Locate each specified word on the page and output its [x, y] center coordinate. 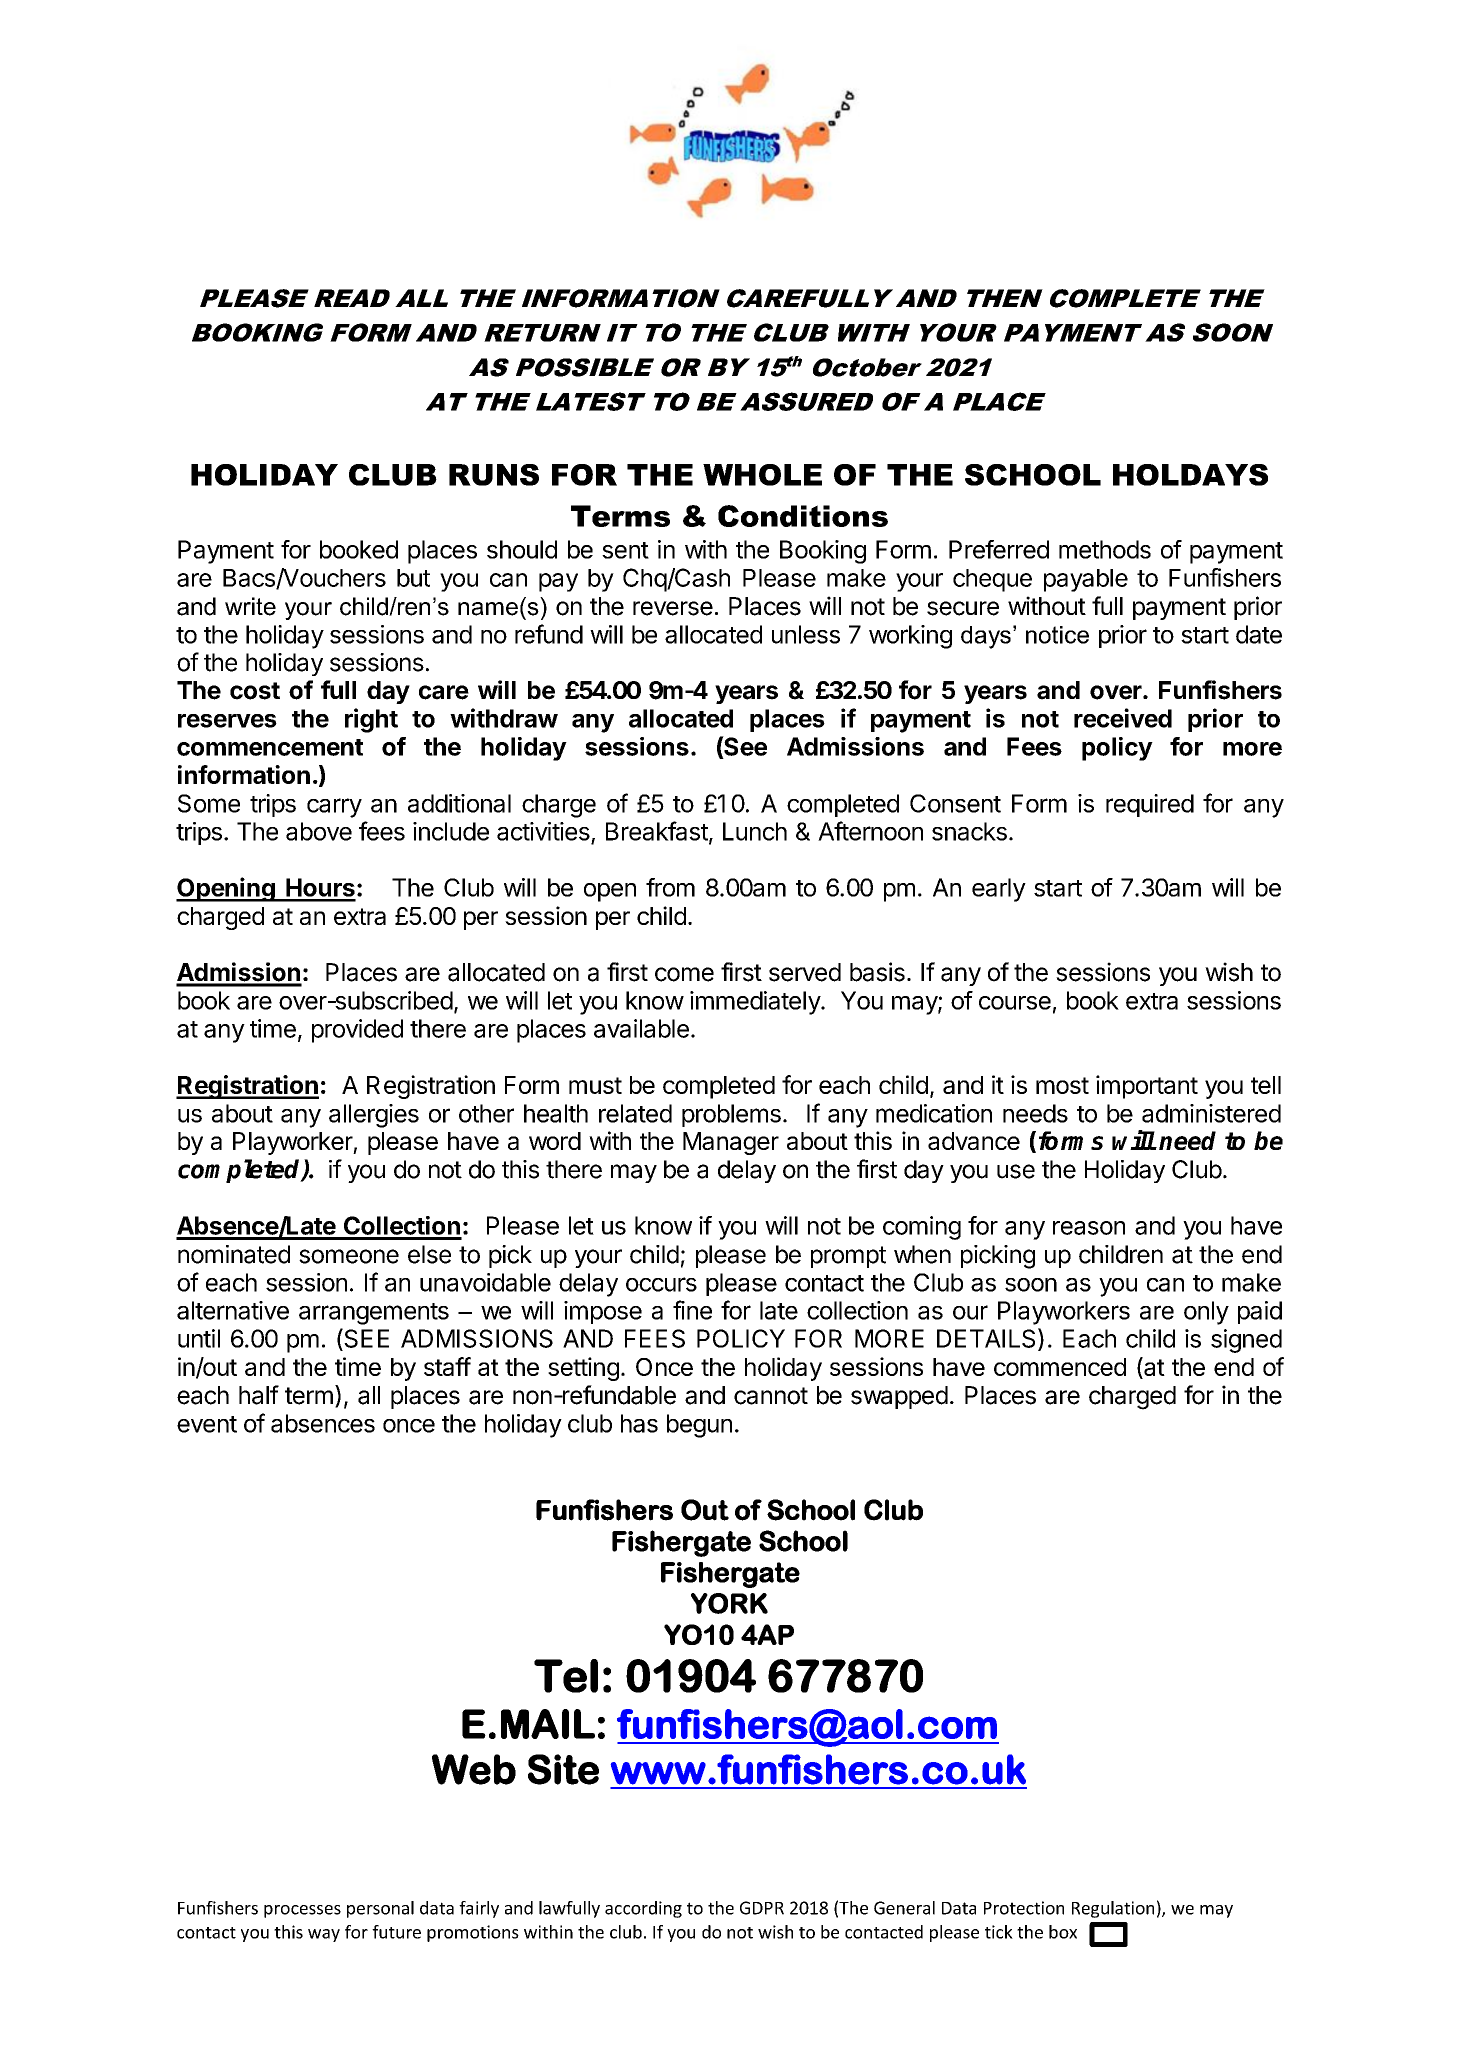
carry [334, 808]
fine [692, 1310]
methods [1105, 549]
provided [357, 1031]
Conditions [803, 516]
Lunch [755, 831]
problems [731, 1115]
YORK [729, 1603]
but [413, 578]
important [1147, 1087]
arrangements [374, 1314]
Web [474, 1769]
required [1150, 805]
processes [302, 1911]
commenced [1060, 1367]
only [1206, 1313]
